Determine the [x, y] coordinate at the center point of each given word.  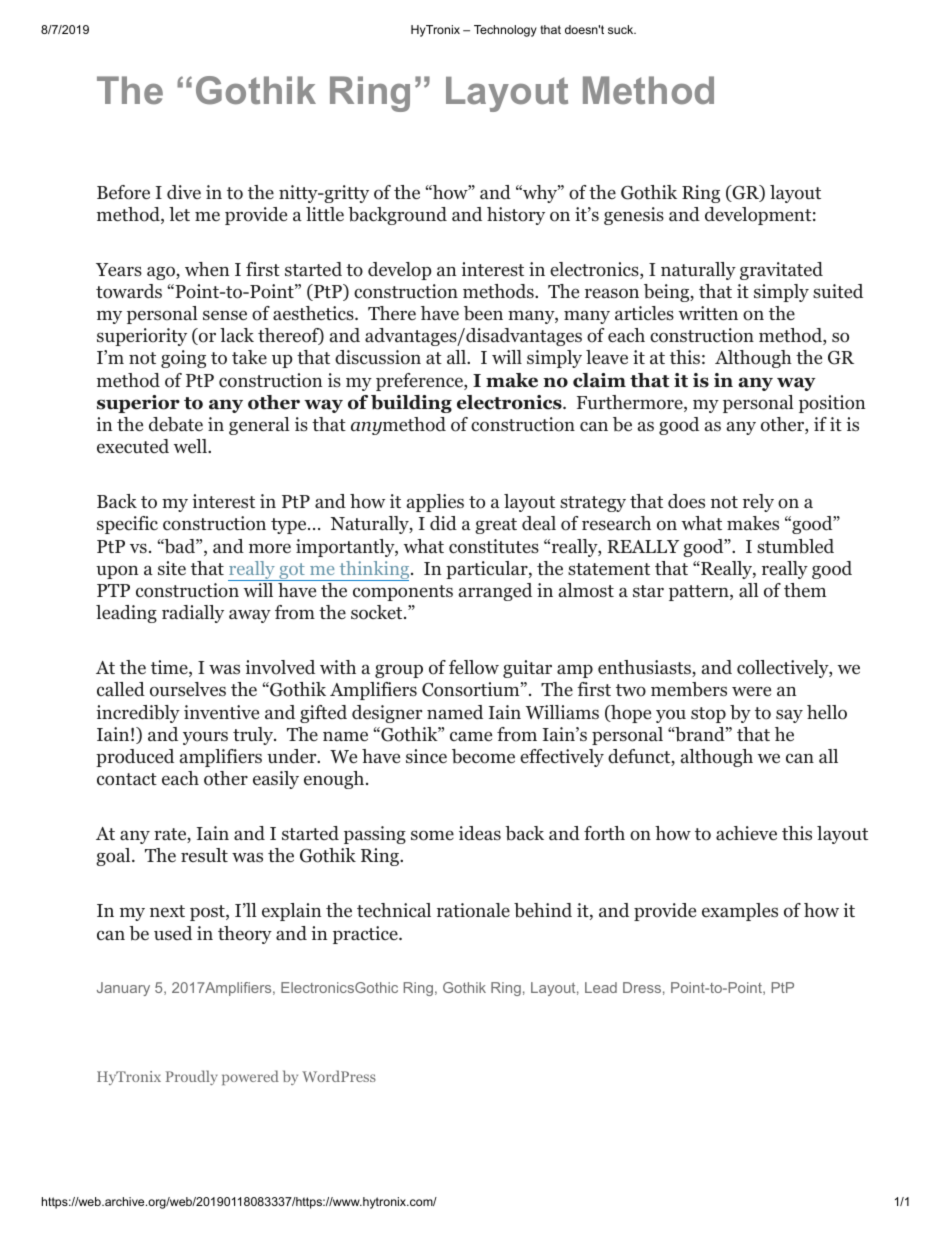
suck [622, 29]
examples [740, 912]
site [172, 568]
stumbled [795, 546]
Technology [505, 31]
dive [184, 192]
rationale [473, 910]
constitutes [494, 546]
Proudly [192, 1077]
